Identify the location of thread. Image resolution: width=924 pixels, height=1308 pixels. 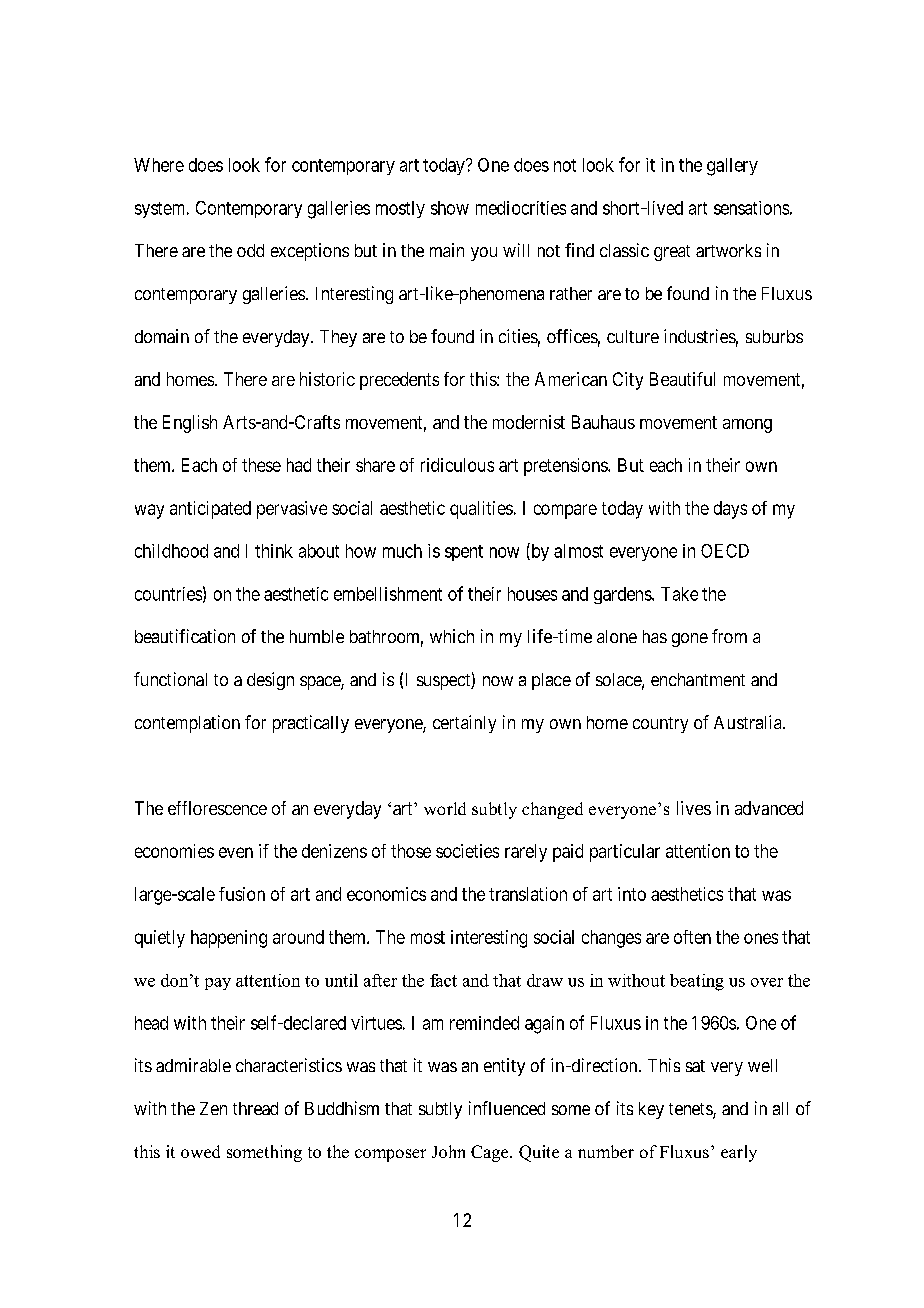
(255, 1108).
